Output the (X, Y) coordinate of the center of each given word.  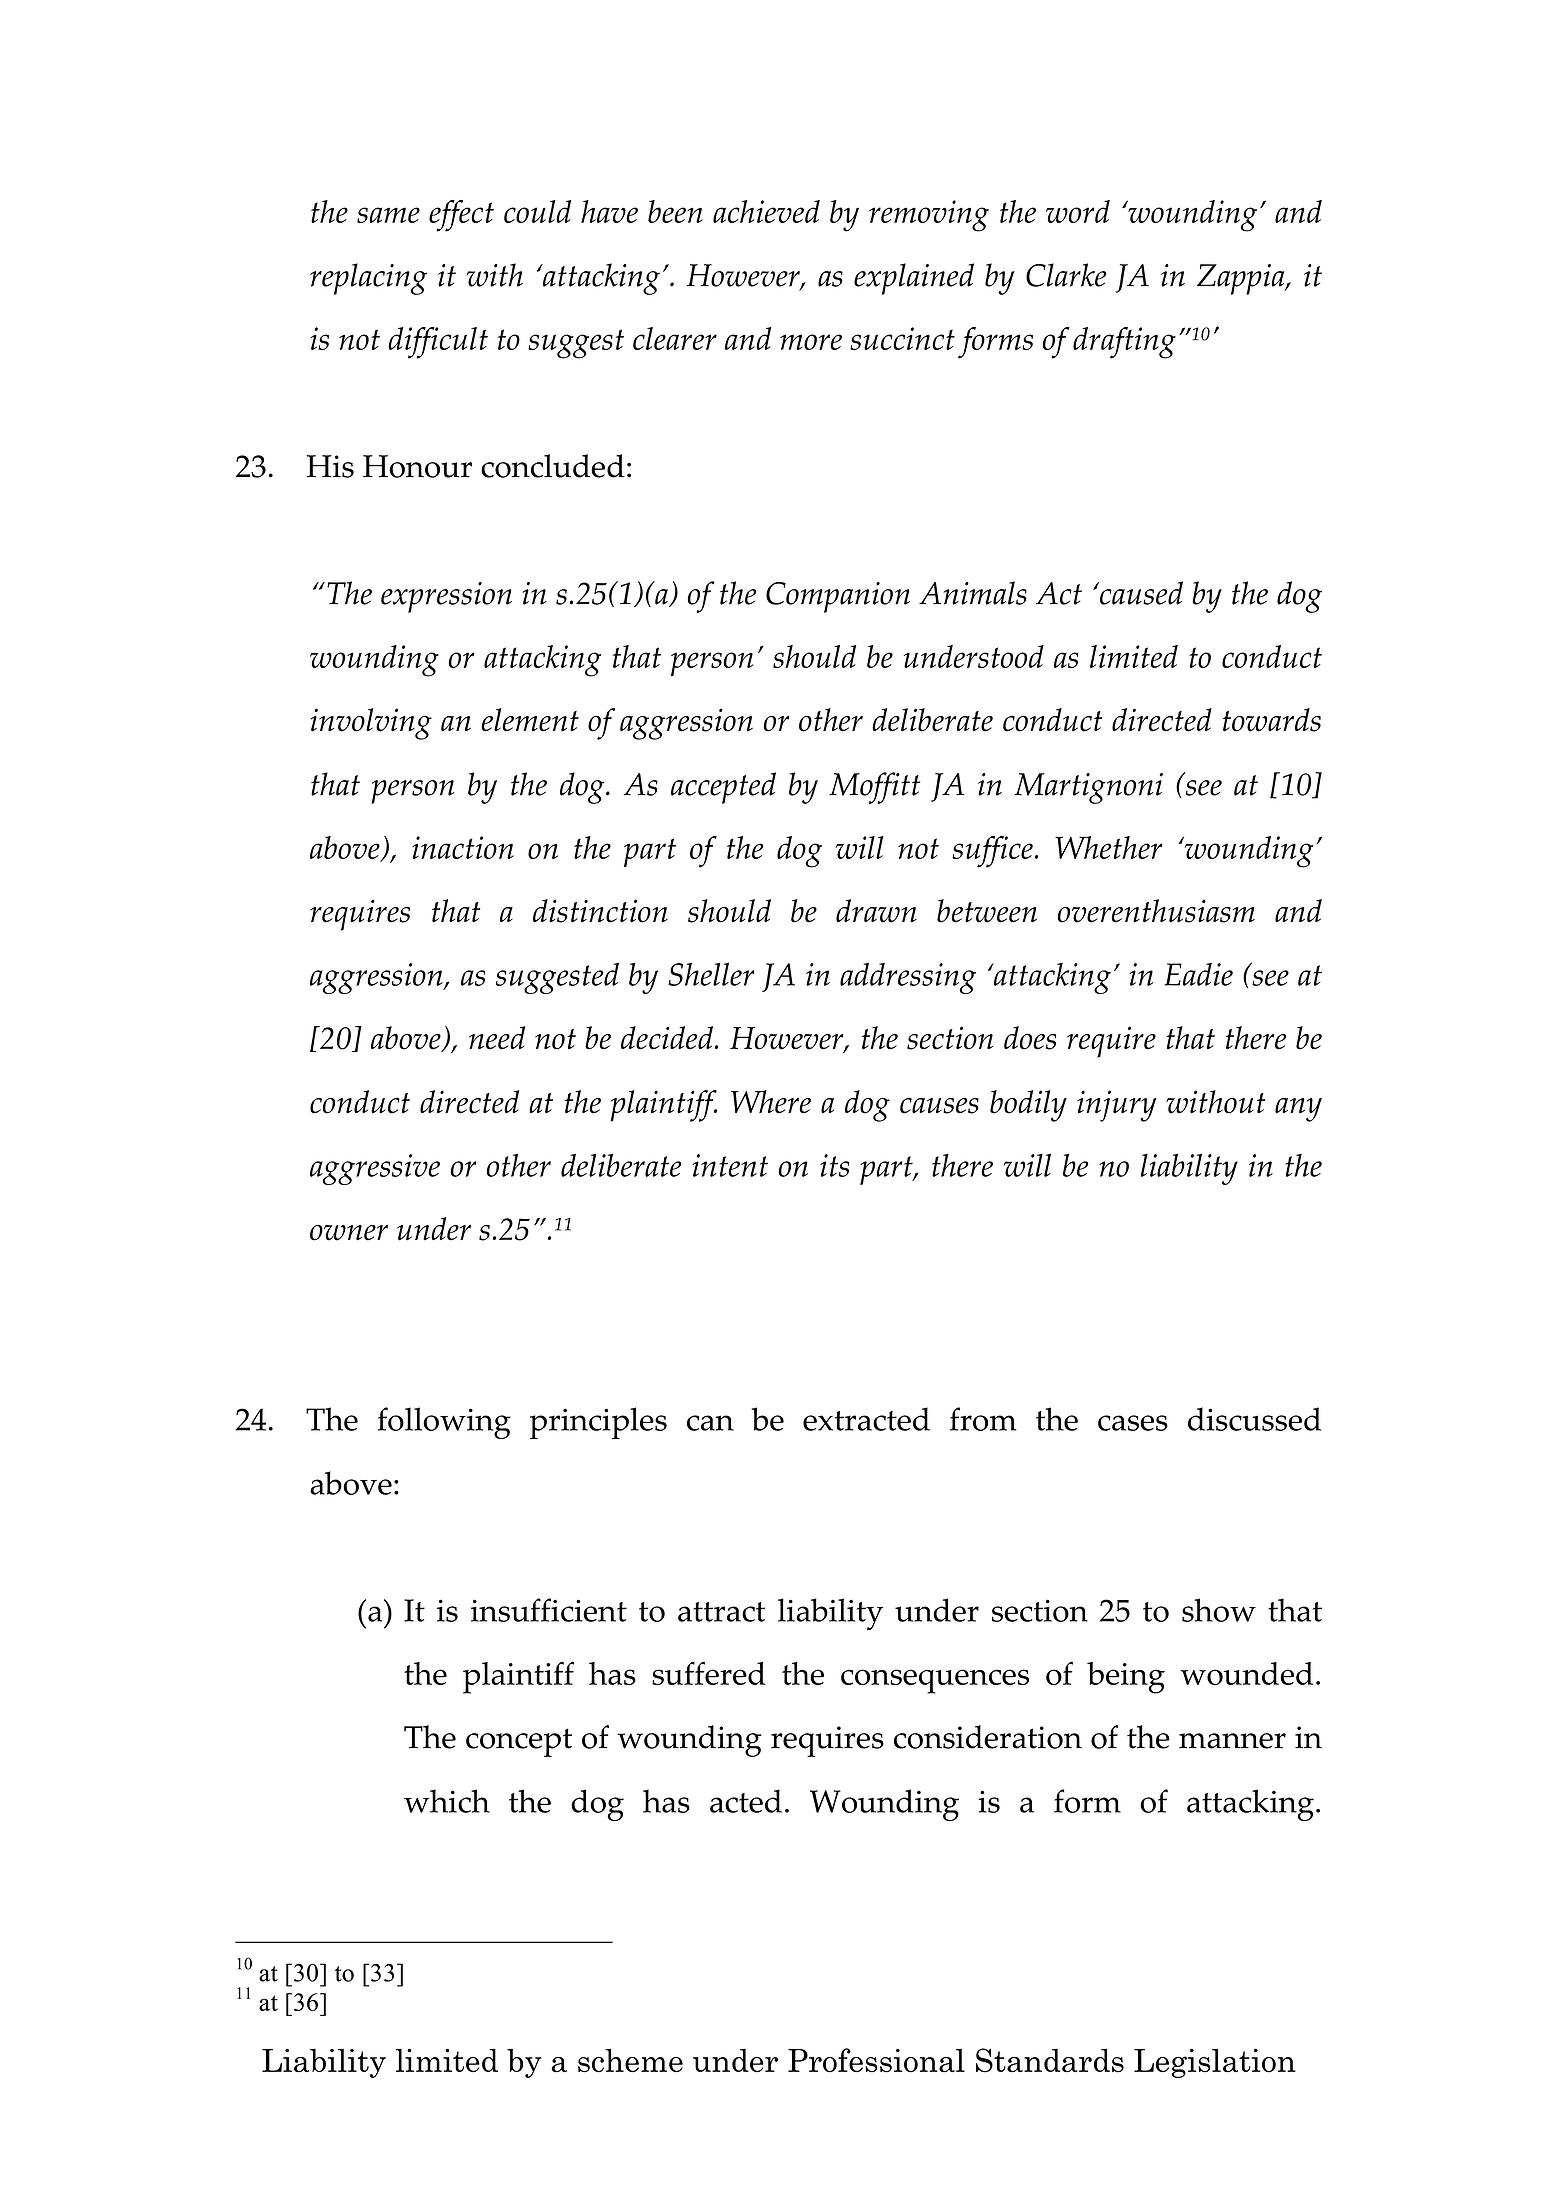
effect (461, 216)
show (1219, 1610)
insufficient (549, 1610)
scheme (630, 2060)
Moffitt (874, 788)
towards (1272, 720)
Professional (876, 2060)
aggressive (375, 1169)
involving (371, 724)
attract (721, 1612)
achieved (766, 211)
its (834, 1165)
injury (1116, 1106)
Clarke (1066, 275)
